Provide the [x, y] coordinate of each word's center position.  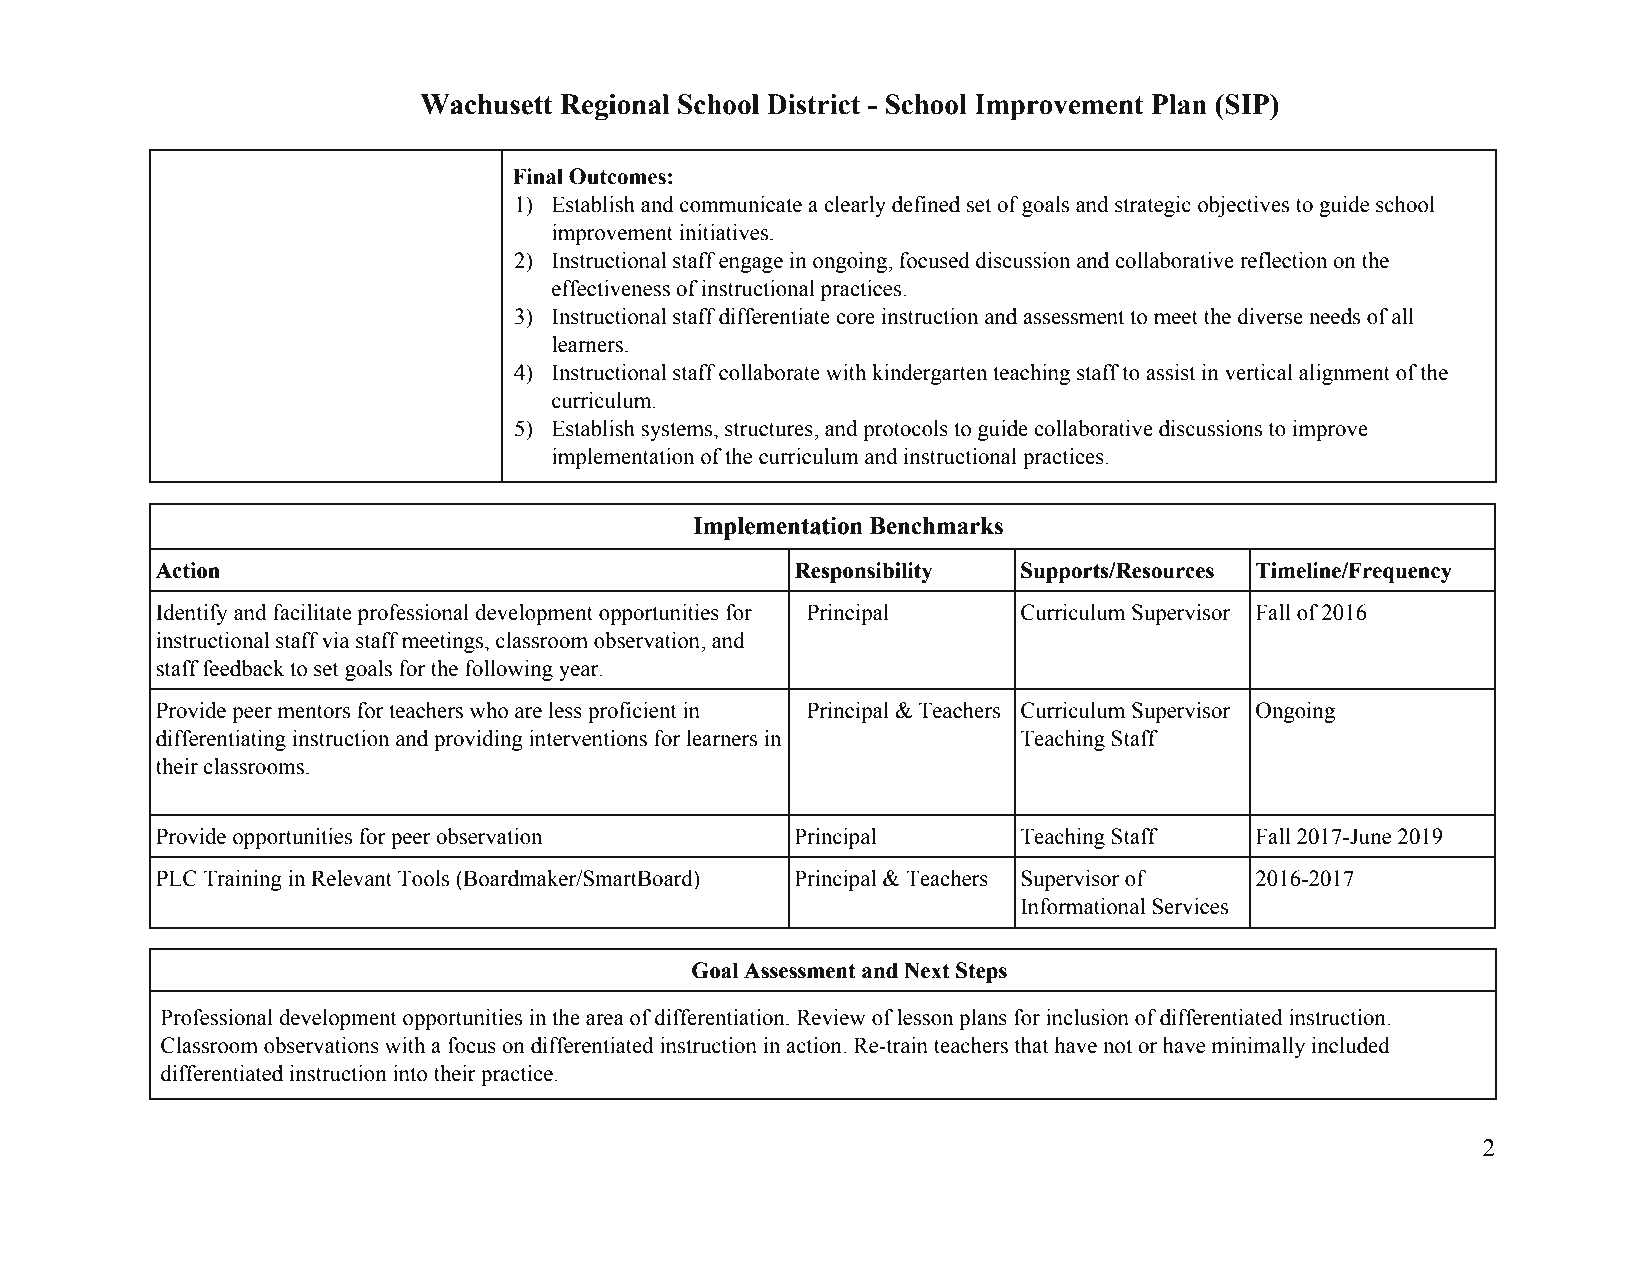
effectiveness [611, 288]
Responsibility [863, 572]
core [855, 319]
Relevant [351, 878]
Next [927, 970]
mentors [313, 711]
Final [538, 176]
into [410, 1073]
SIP [1248, 104]
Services [1190, 906]
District [813, 104]
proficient [632, 712]
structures [770, 429]
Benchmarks [936, 526]
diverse [1270, 316]
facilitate [312, 612]
